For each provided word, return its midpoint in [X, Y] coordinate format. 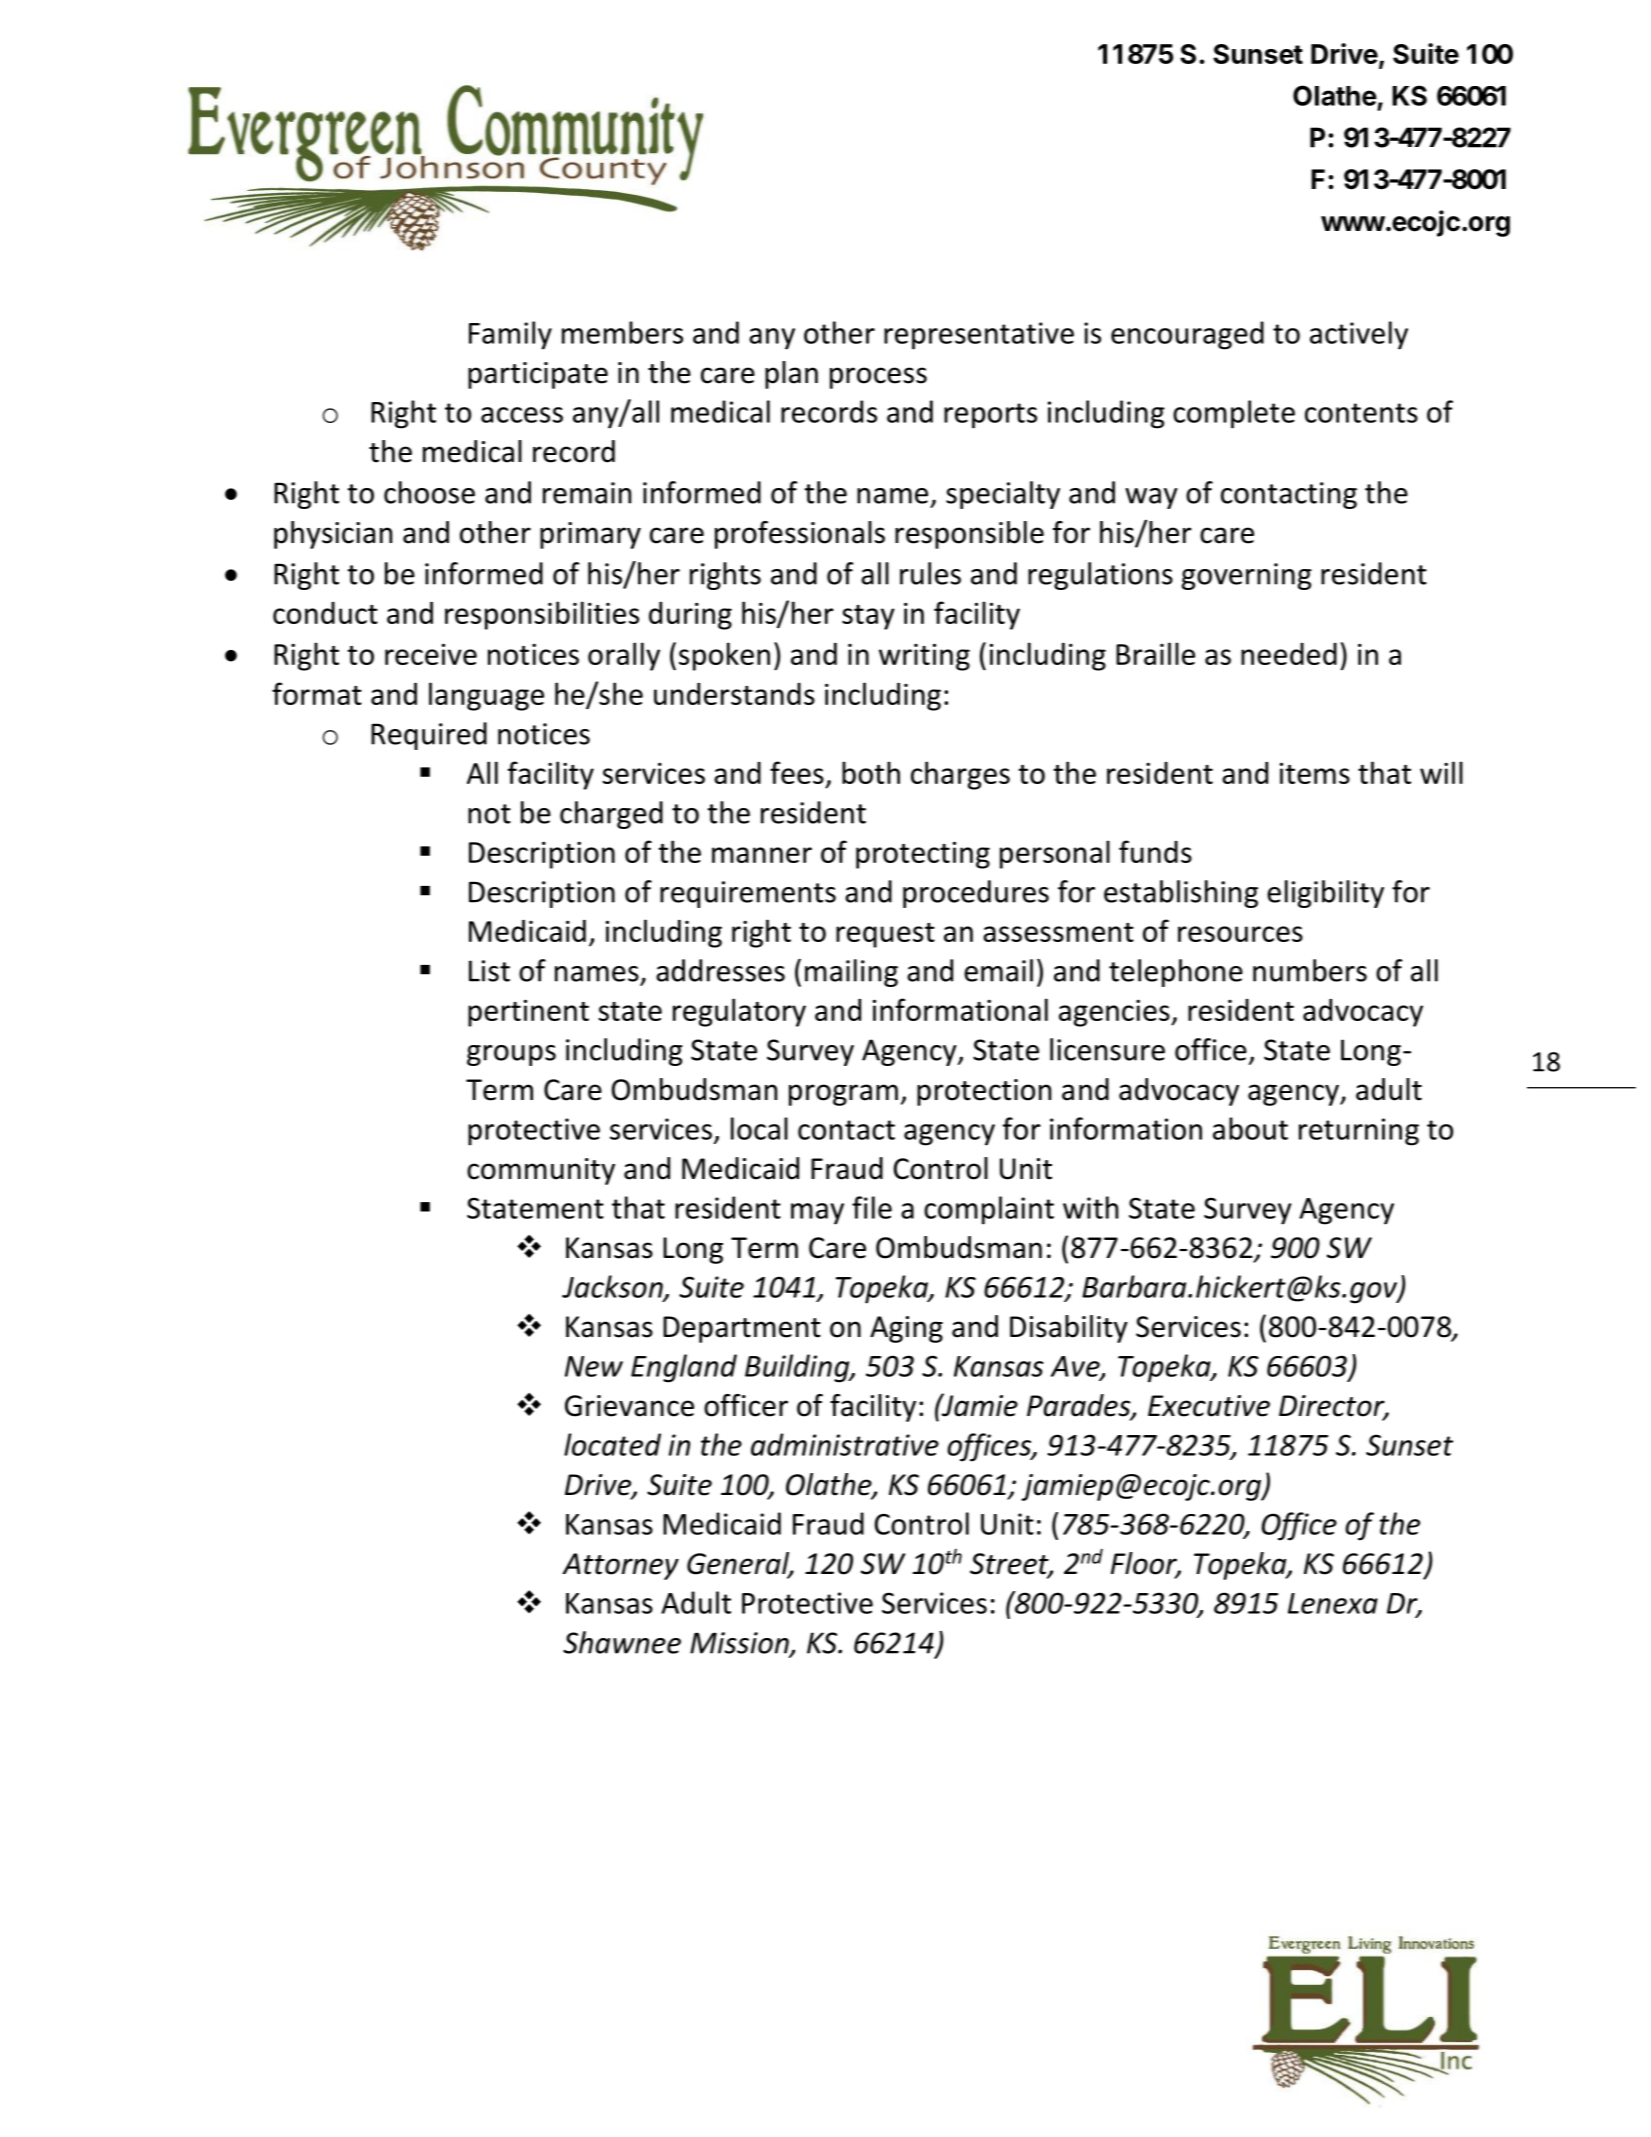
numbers [1310, 970]
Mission [740, 1644]
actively [1359, 335]
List [489, 971]
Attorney [620, 1566]
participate [538, 375]
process [878, 378]
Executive [1209, 1406]
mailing [851, 973]
